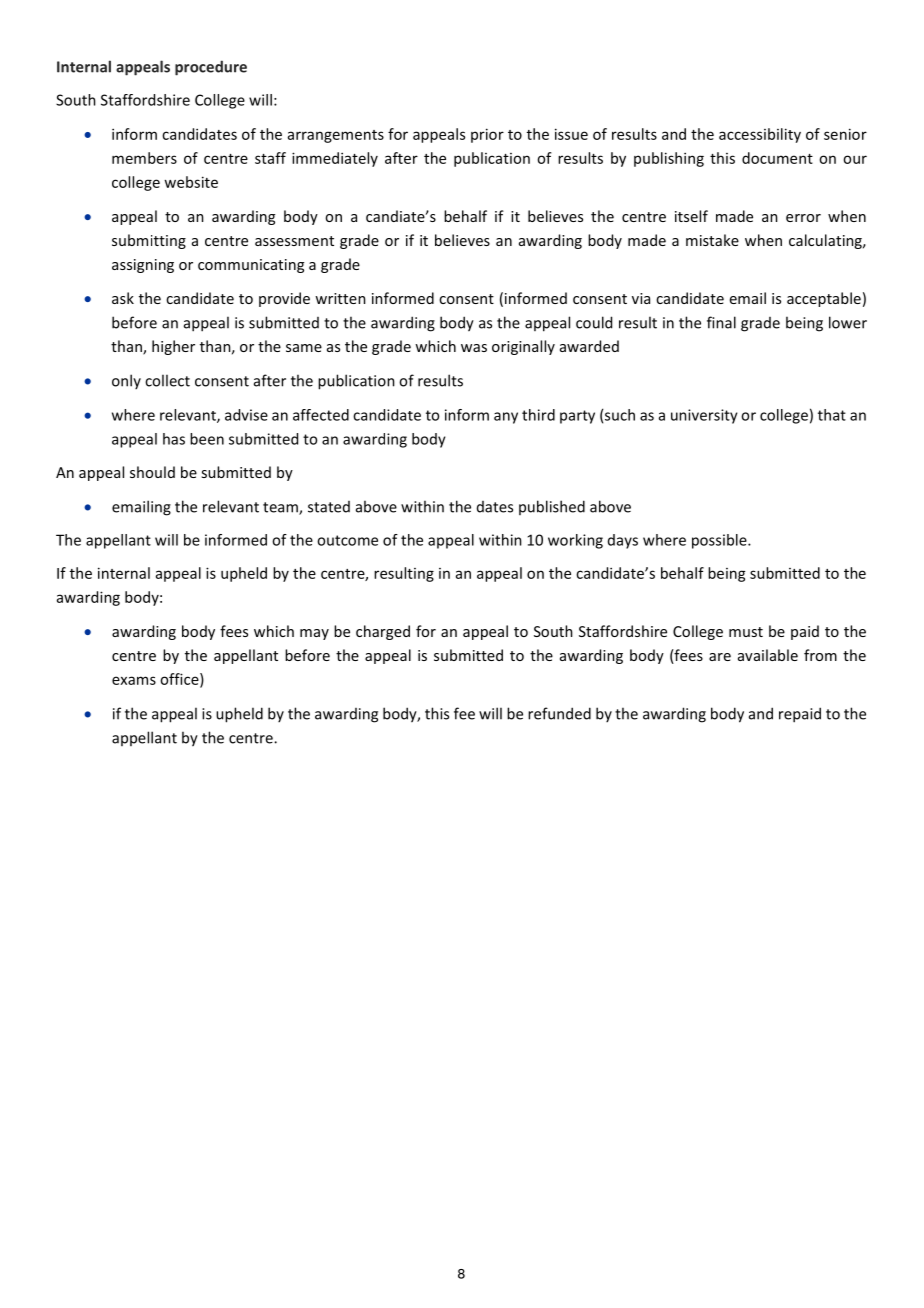  I want to click on issue, so click(571, 134).
